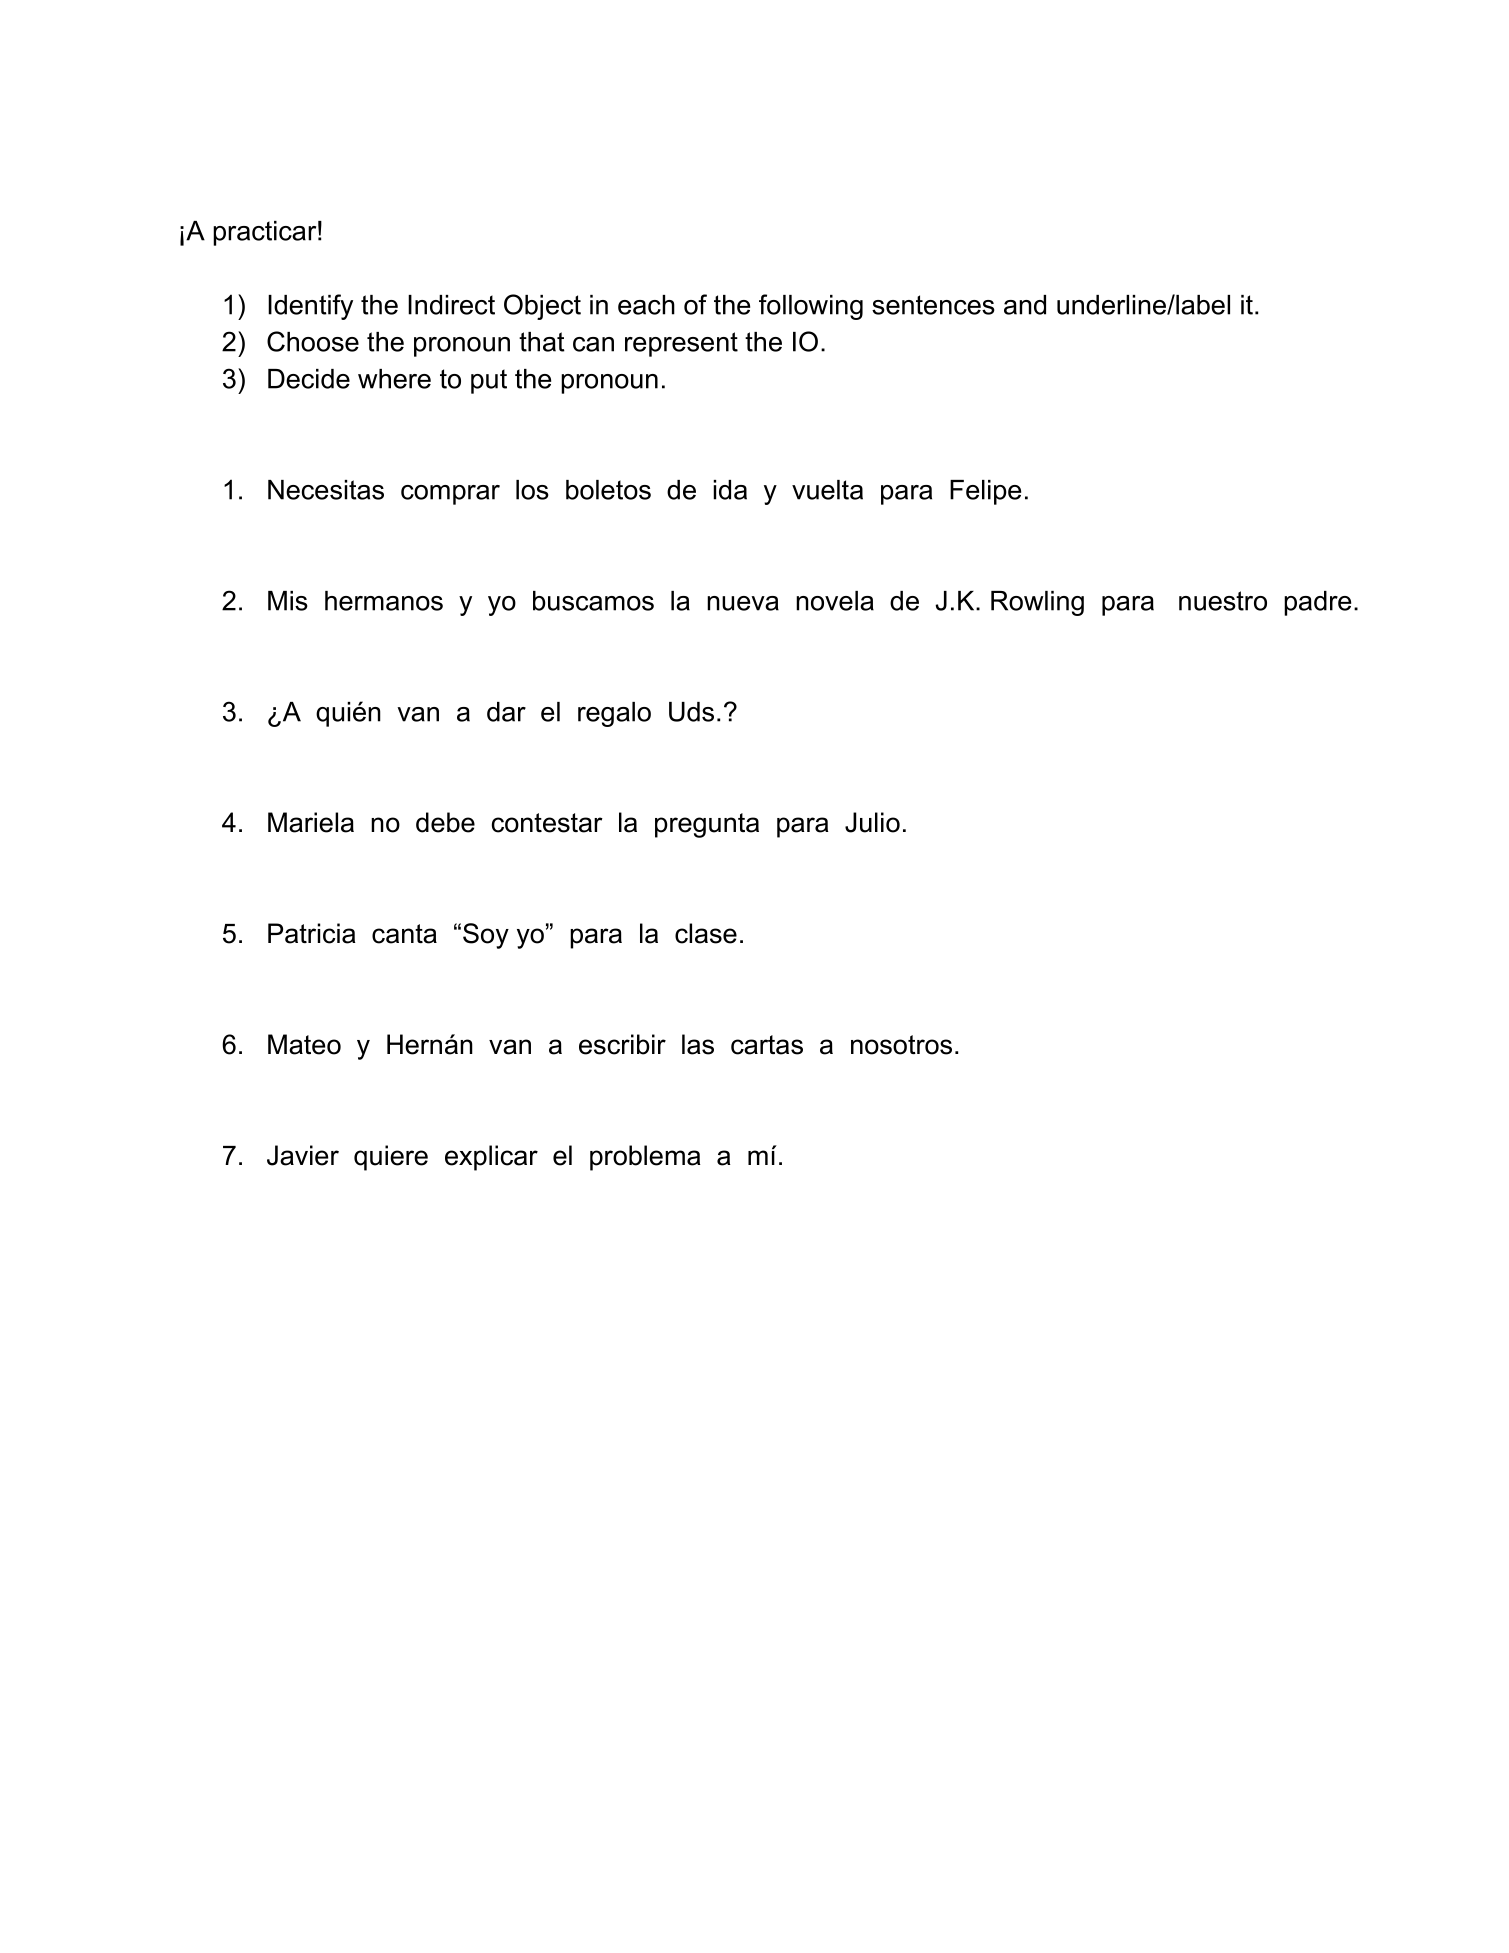 The width and height of the screenshot is (1509, 1953). Describe the element at coordinates (451, 305) in the screenshot. I see `Indirect` at that location.
